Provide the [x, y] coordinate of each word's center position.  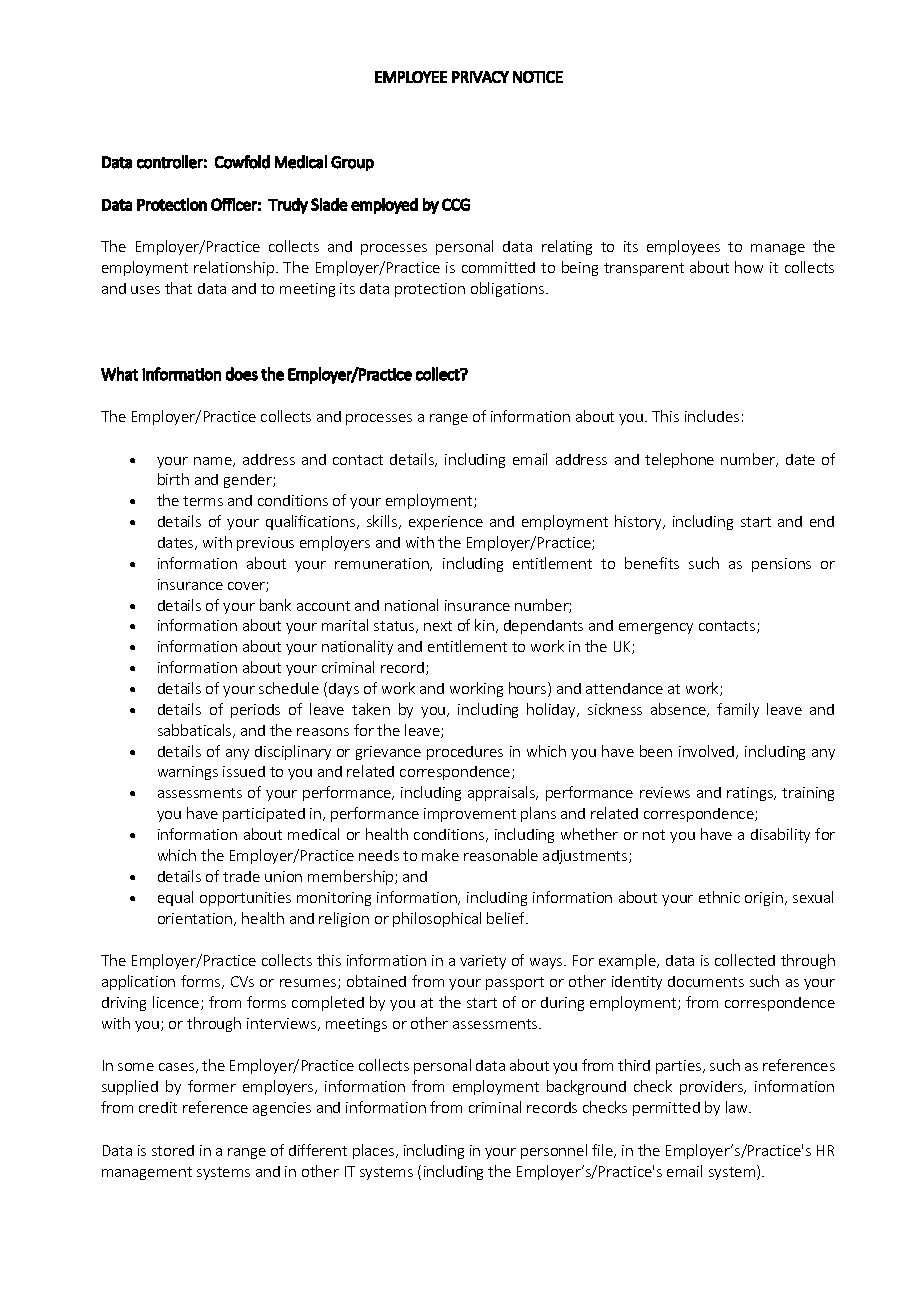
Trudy [288, 206]
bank [275, 605]
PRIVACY [480, 77]
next [438, 626]
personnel [554, 1151]
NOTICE [538, 77]
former [212, 1086]
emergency [656, 628]
